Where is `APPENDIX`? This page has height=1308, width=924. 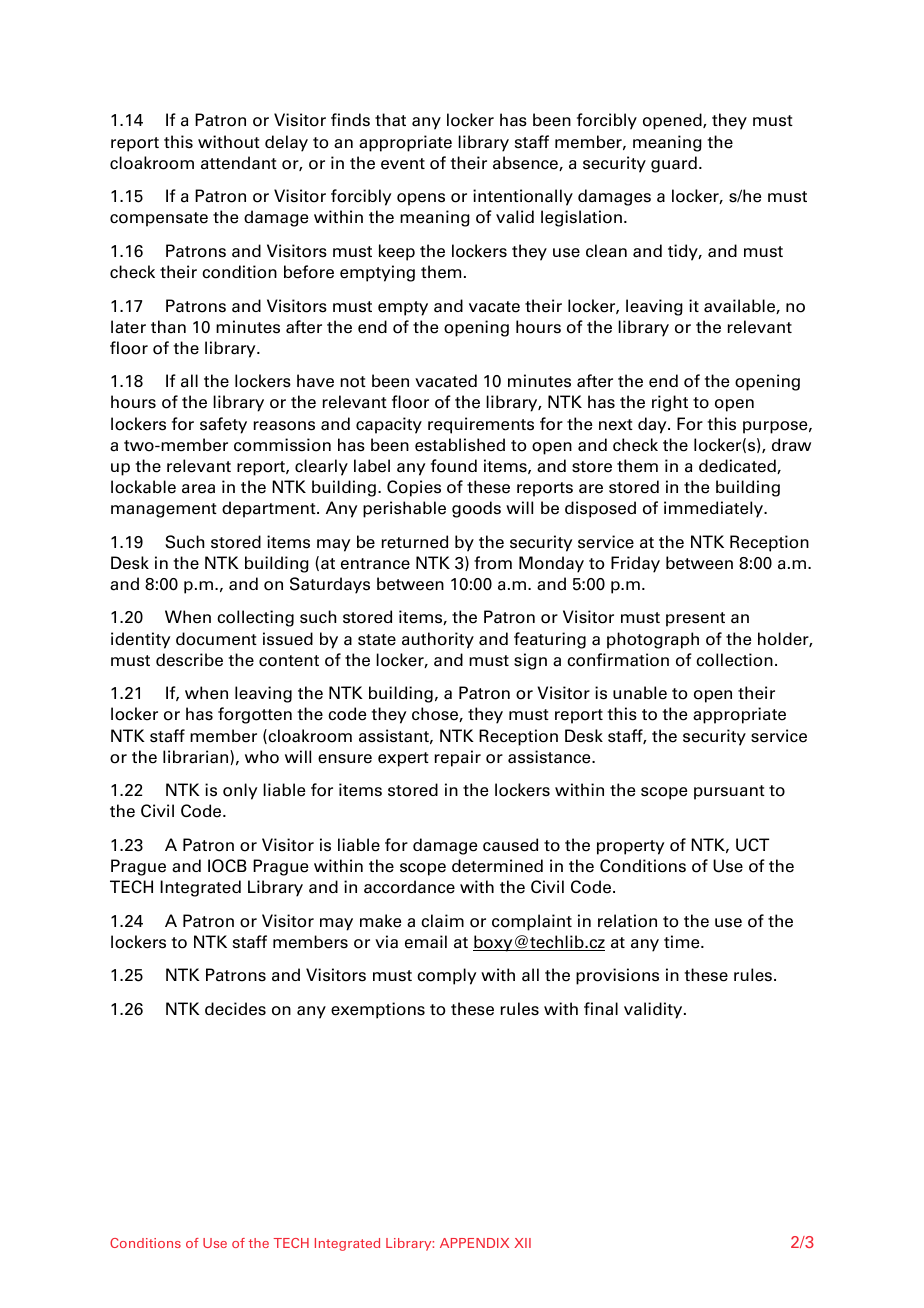
APPENDIX is located at coordinates (474, 1243).
